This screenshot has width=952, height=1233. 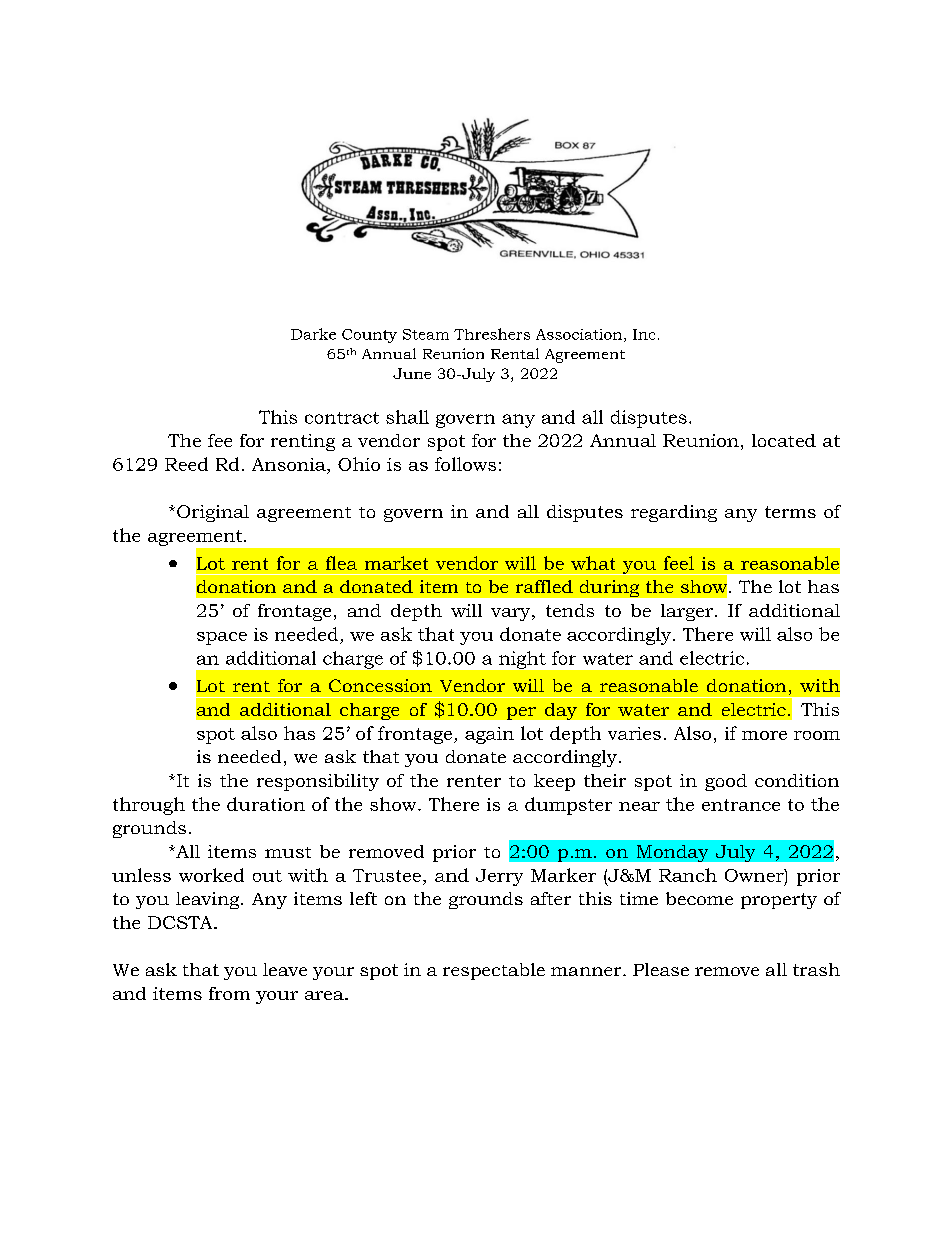 What do you see at coordinates (465, 464) in the screenshot?
I see `follows` at bounding box center [465, 464].
